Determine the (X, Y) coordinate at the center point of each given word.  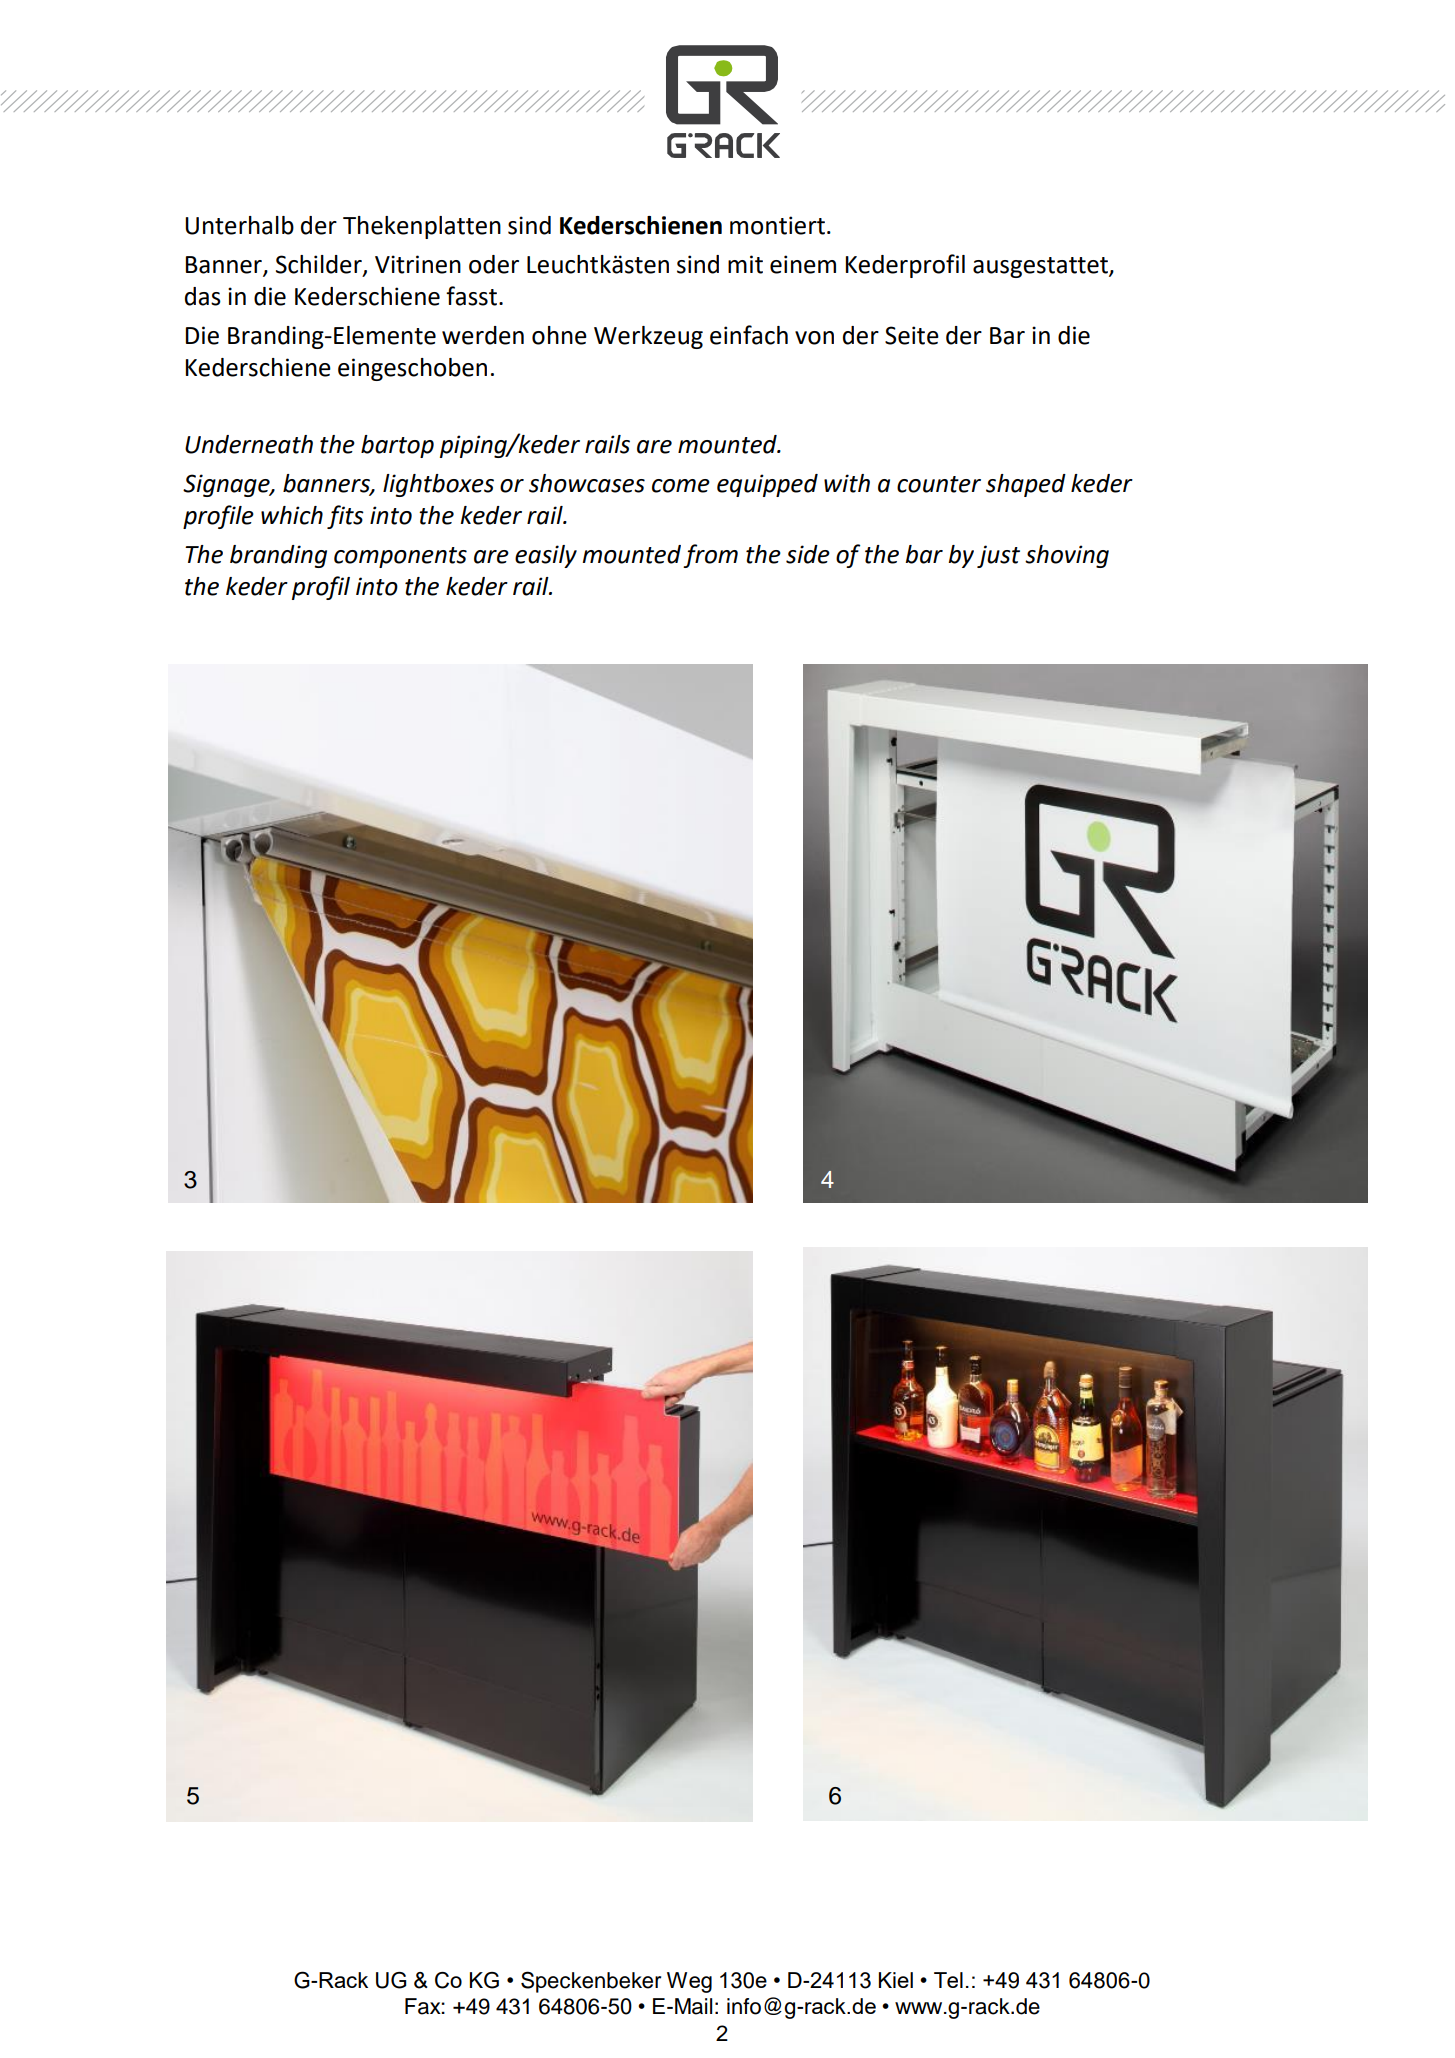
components (400, 557)
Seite (912, 335)
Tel (948, 1980)
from (710, 556)
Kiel (896, 1980)
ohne (559, 335)
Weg (689, 1982)
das (203, 296)
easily (546, 556)
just (998, 556)
